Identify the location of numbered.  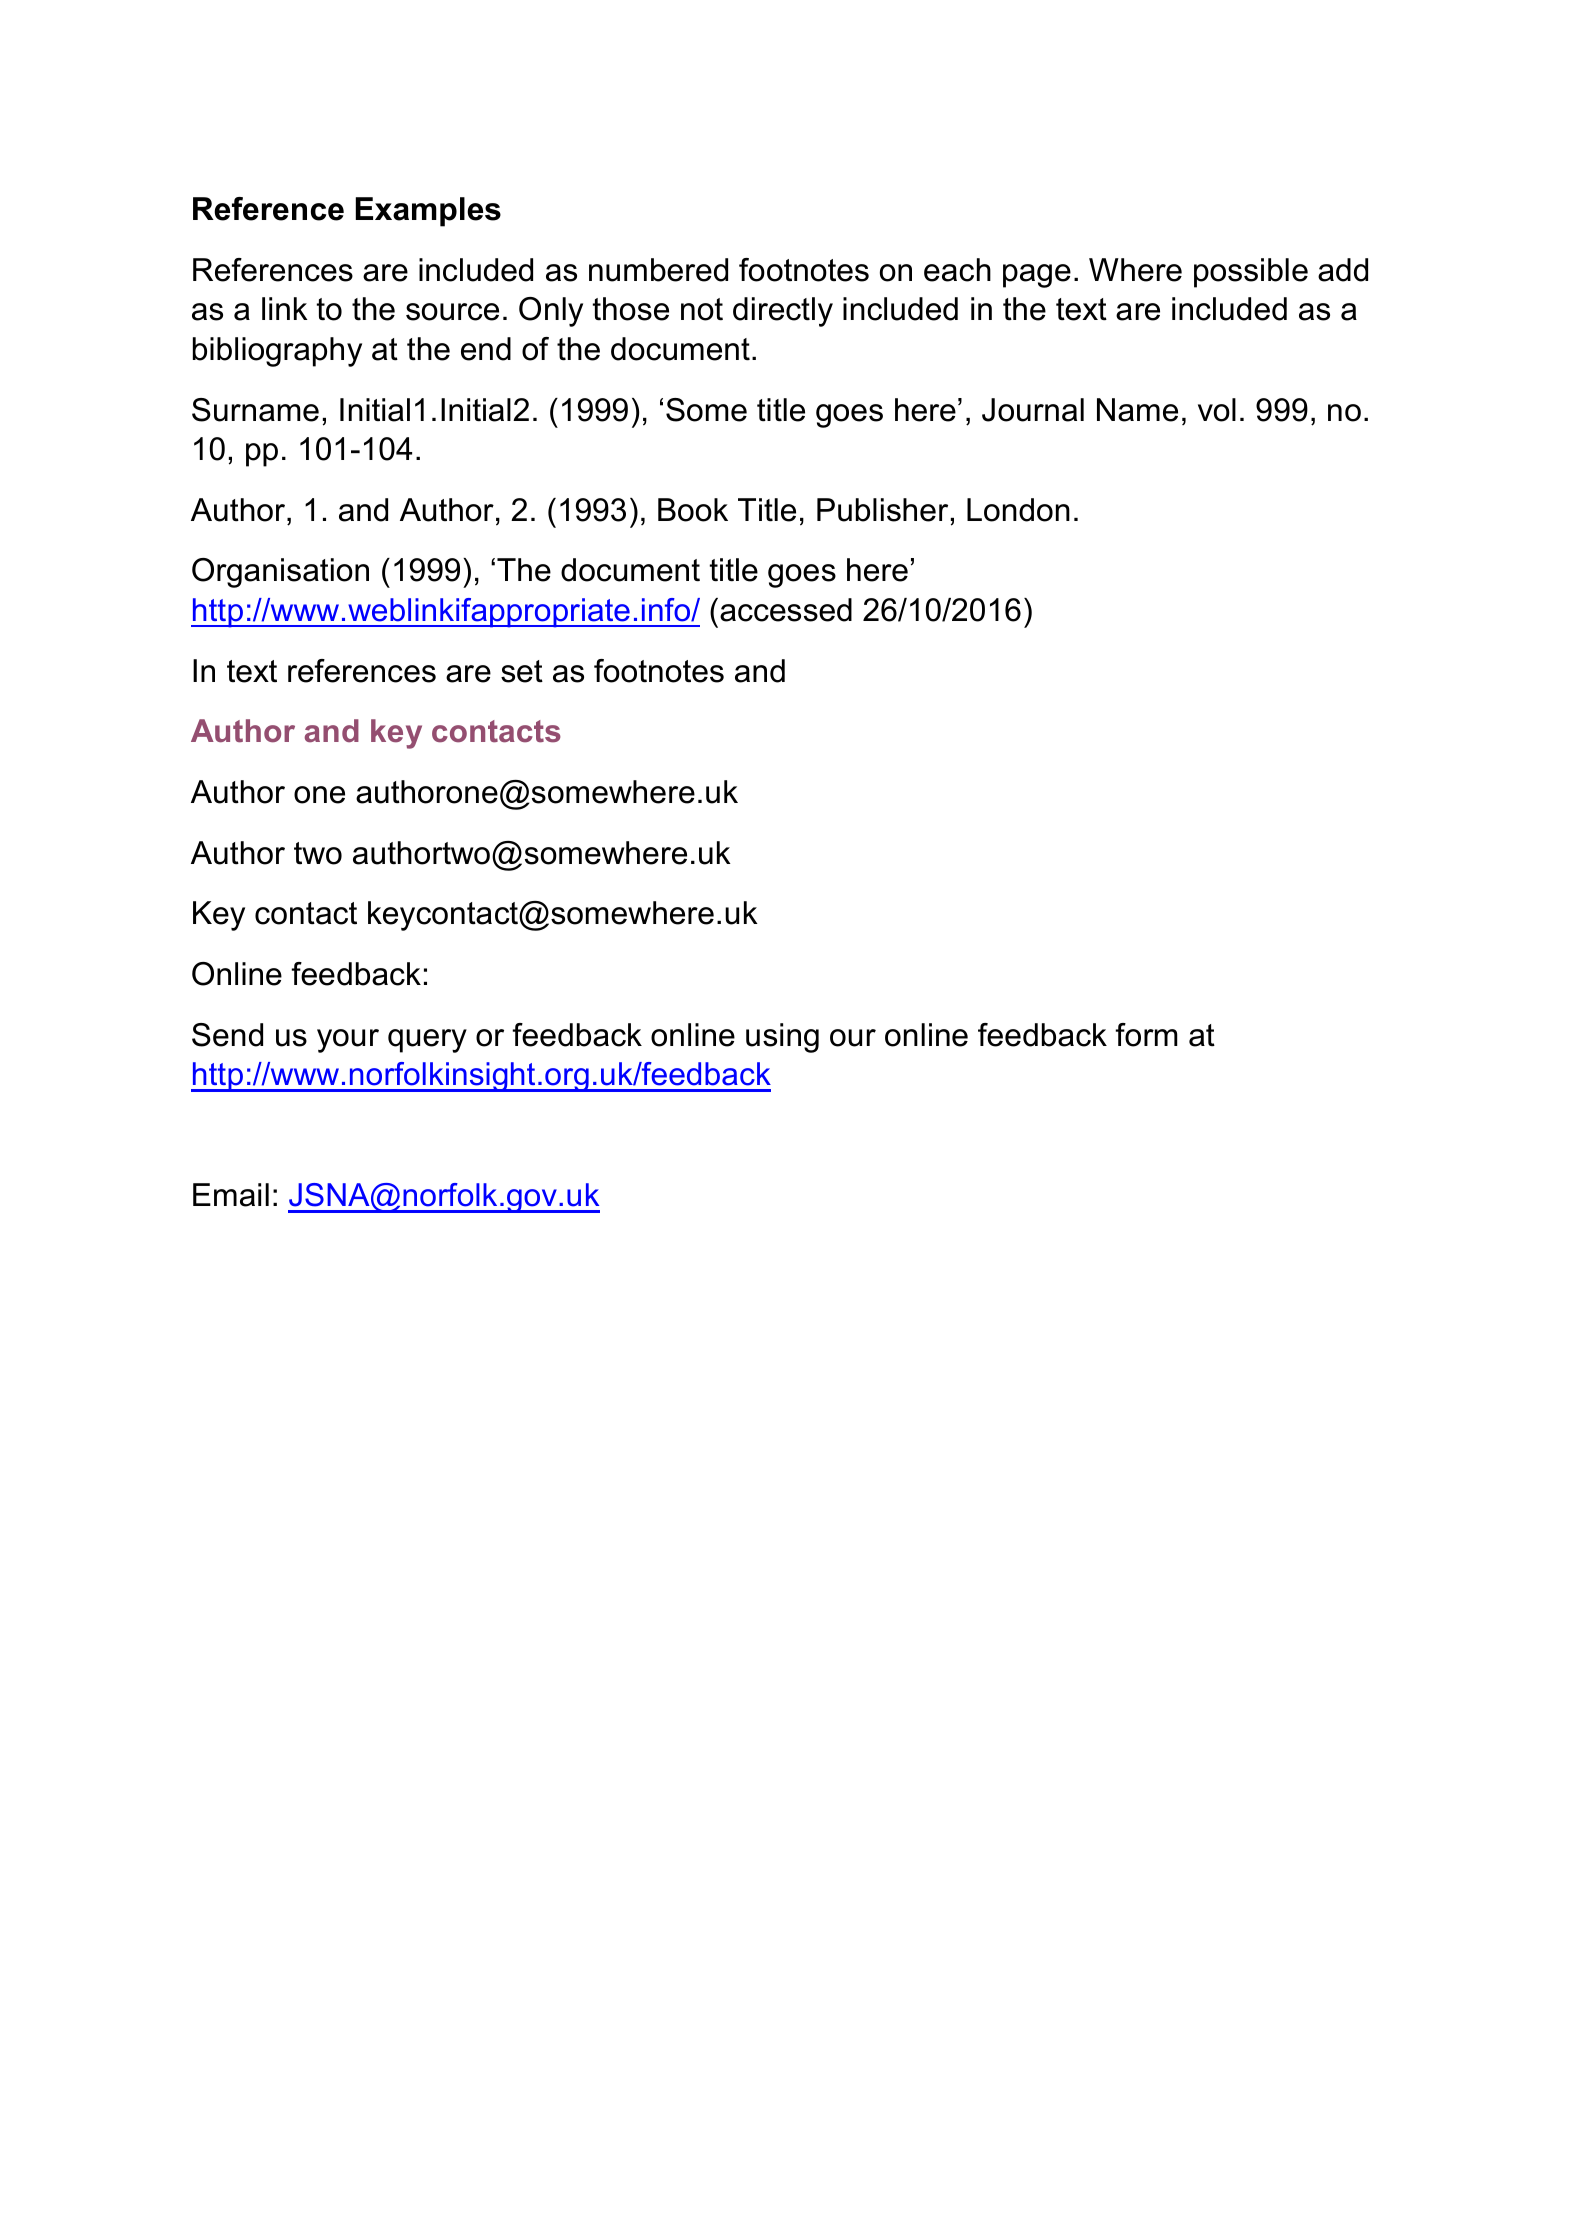
(658, 270).
